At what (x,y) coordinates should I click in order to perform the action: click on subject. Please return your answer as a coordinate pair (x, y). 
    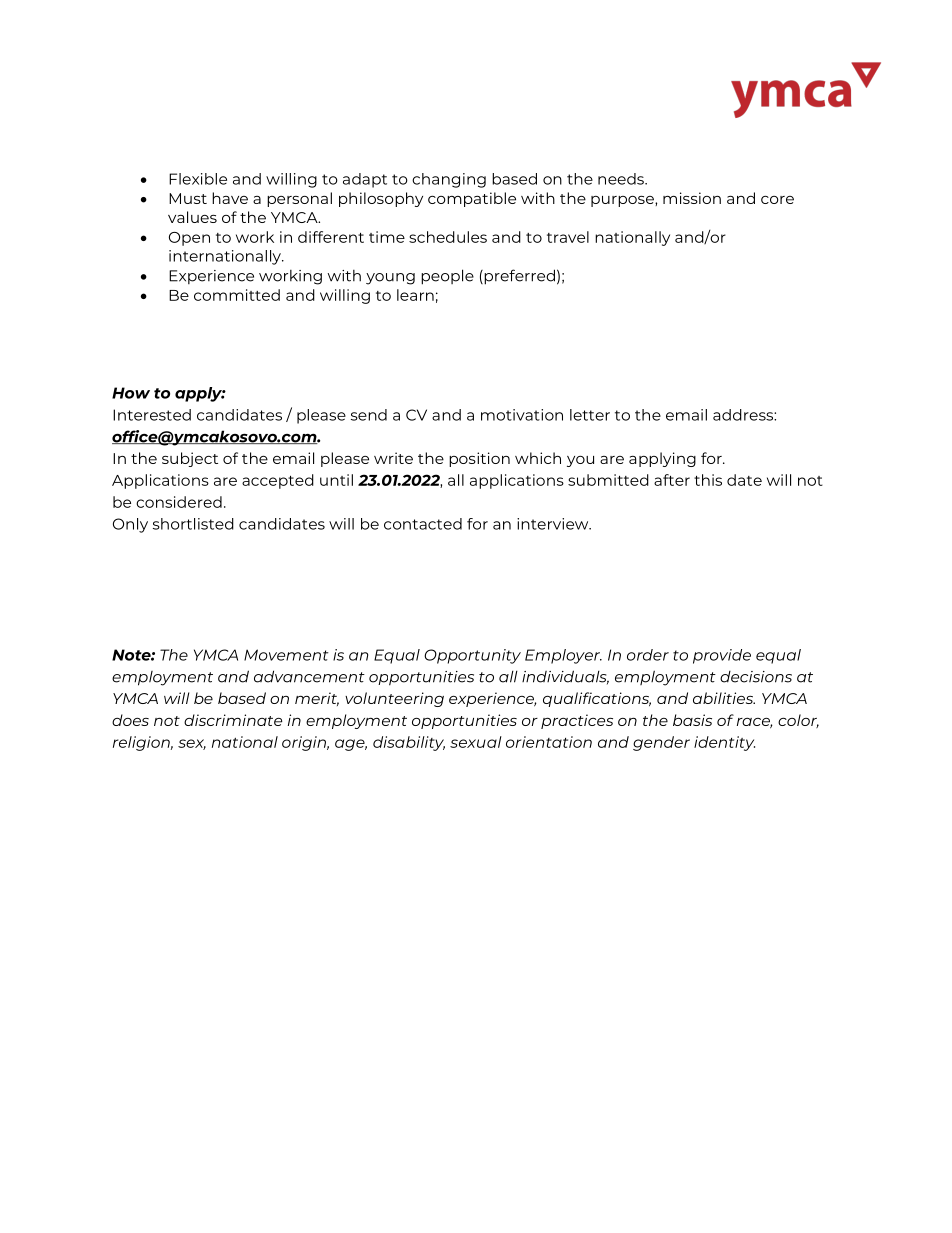
    Looking at the image, I should click on (190, 459).
